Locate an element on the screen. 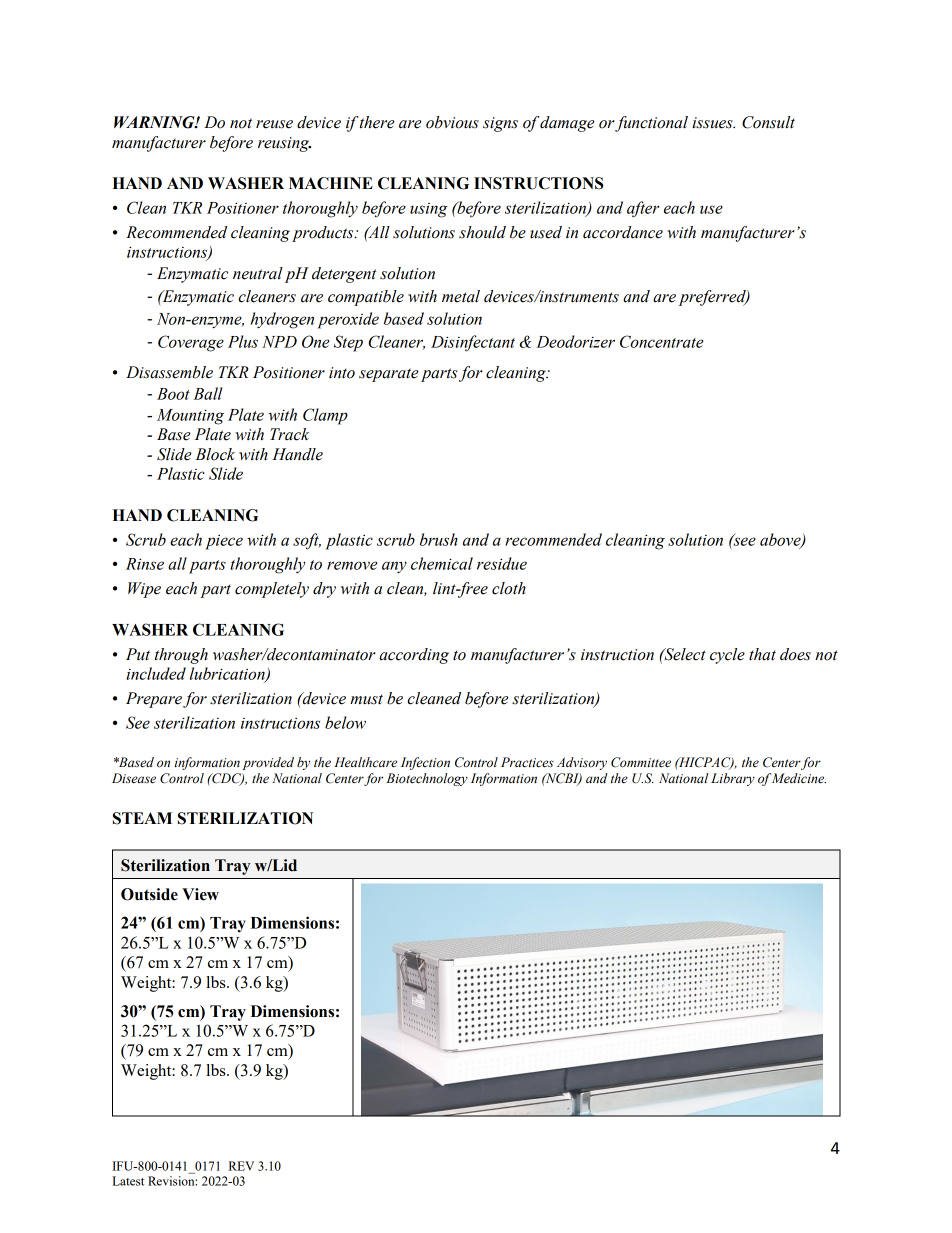 Image resolution: width=952 pixels, height=1233 pixels. Biotechnology is located at coordinates (427, 779).
